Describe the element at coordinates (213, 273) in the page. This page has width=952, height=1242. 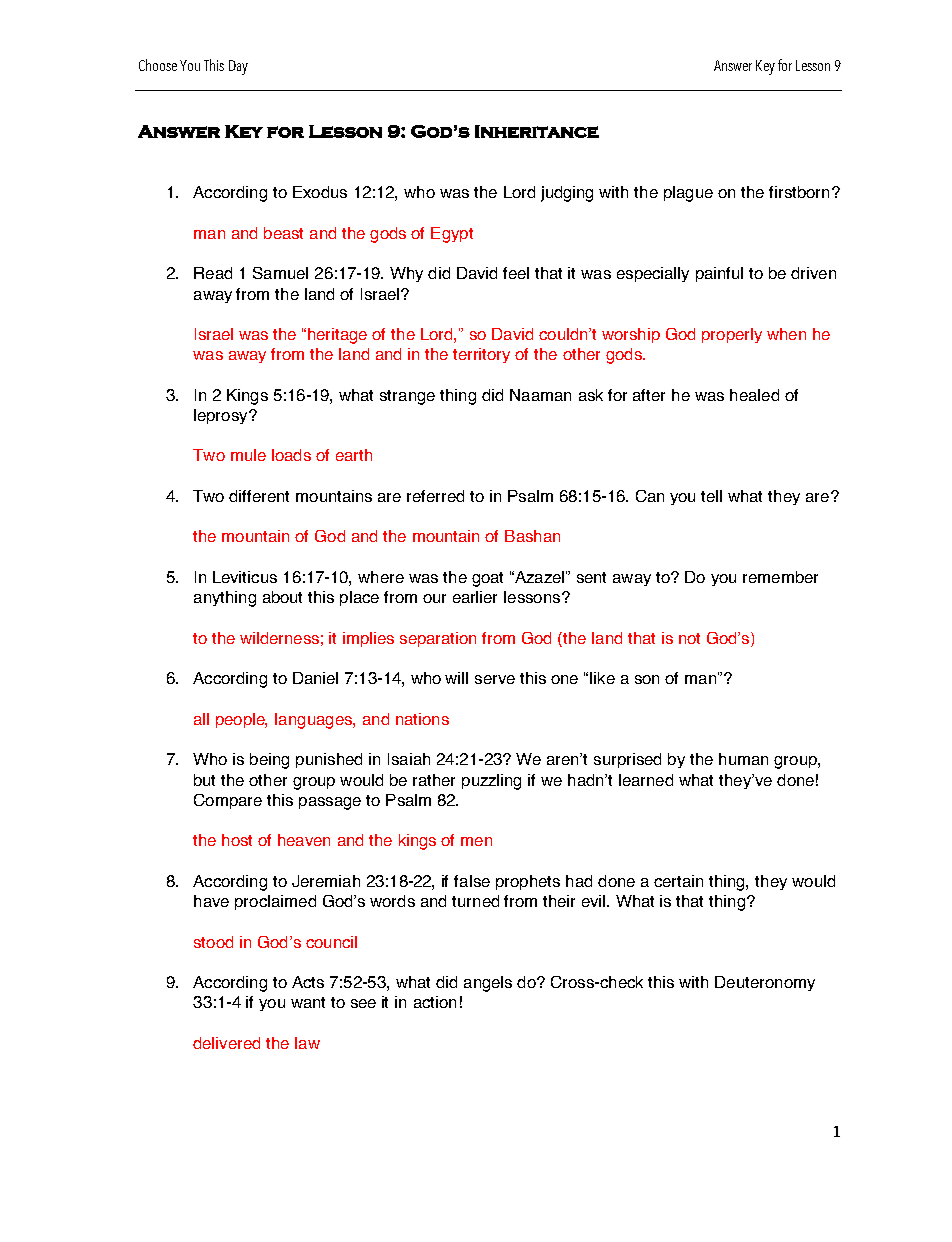
I see `Read` at that location.
